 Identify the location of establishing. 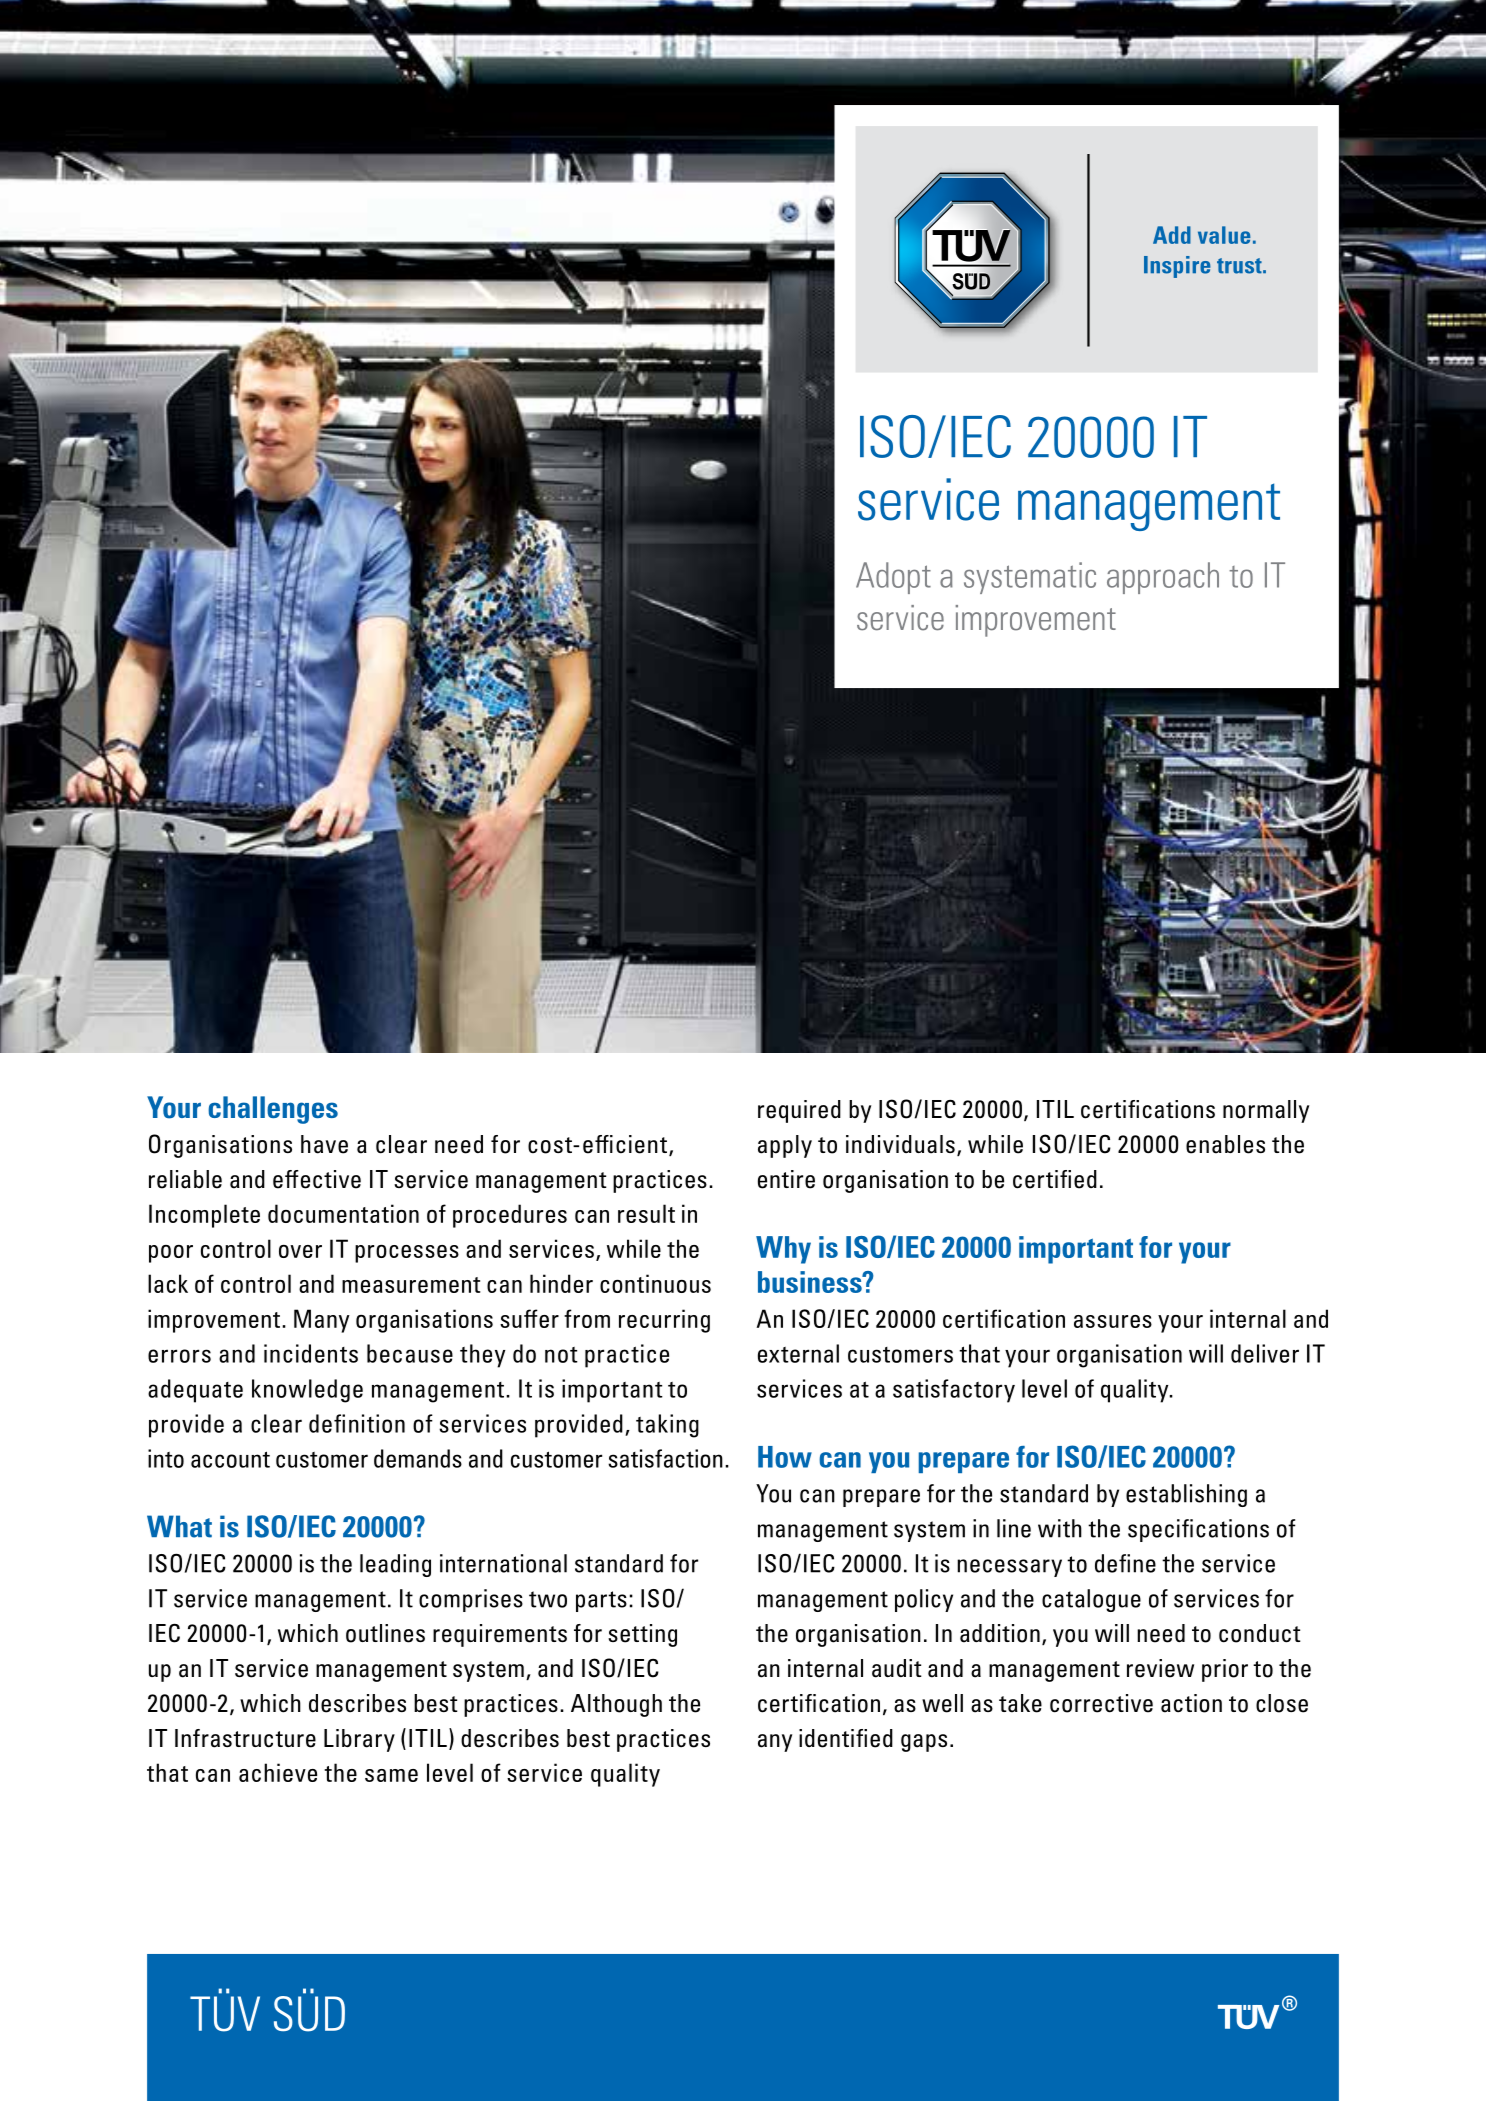
(1186, 1495).
